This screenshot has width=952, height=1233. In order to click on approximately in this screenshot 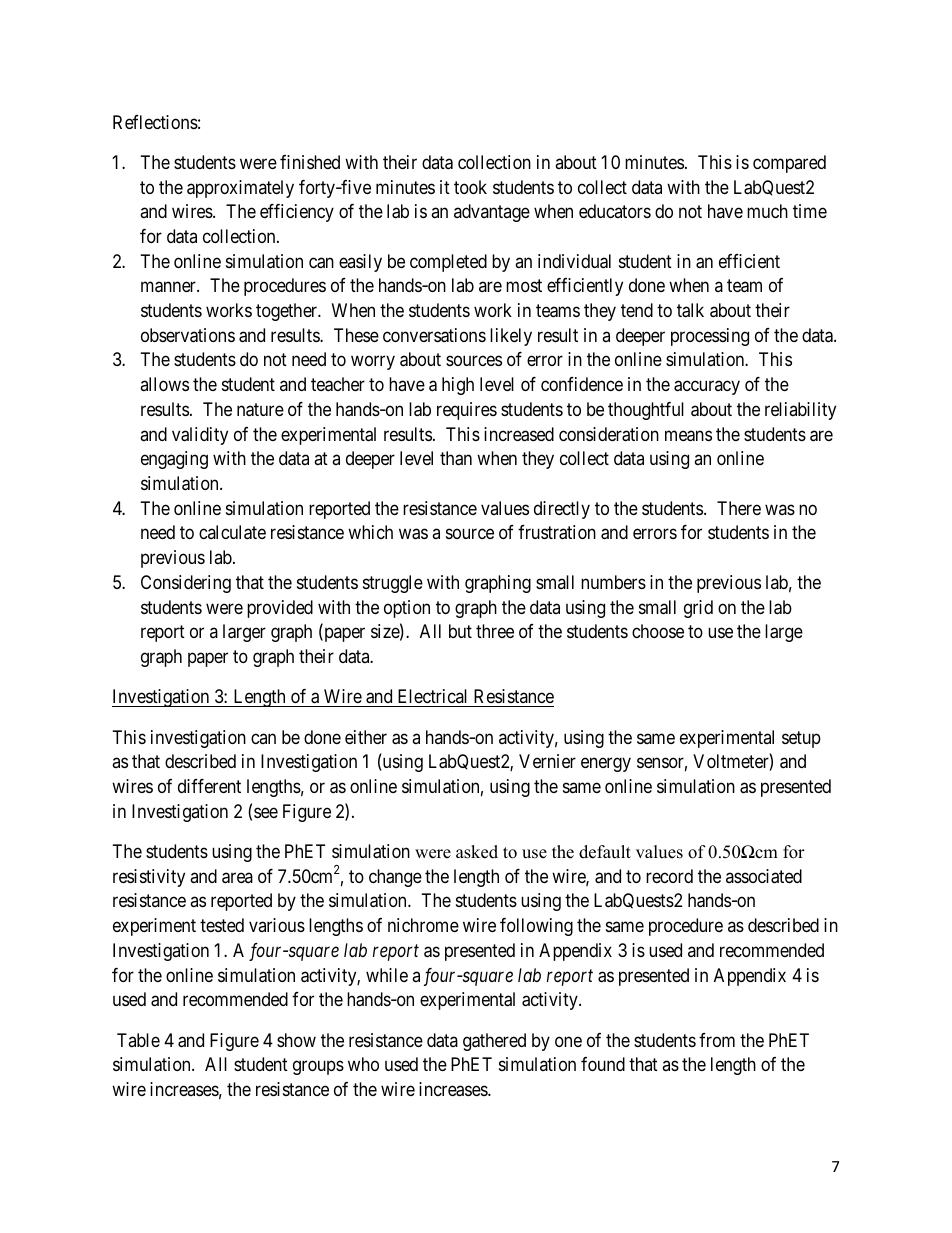, I will do `click(240, 189)`.
